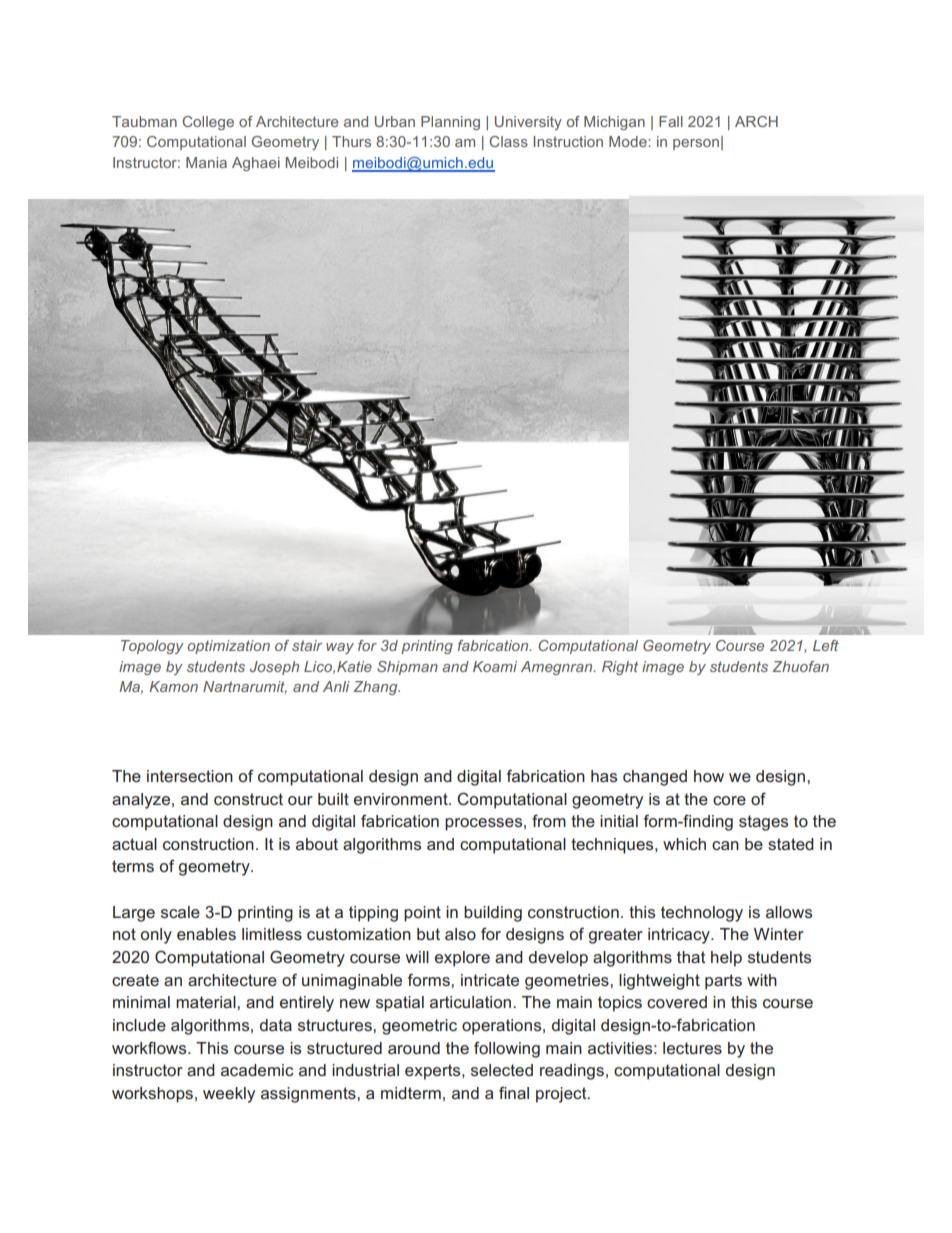 The height and width of the screenshot is (1233, 952). Describe the element at coordinates (190, 776) in the screenshot. I see `intersection` at that location.
